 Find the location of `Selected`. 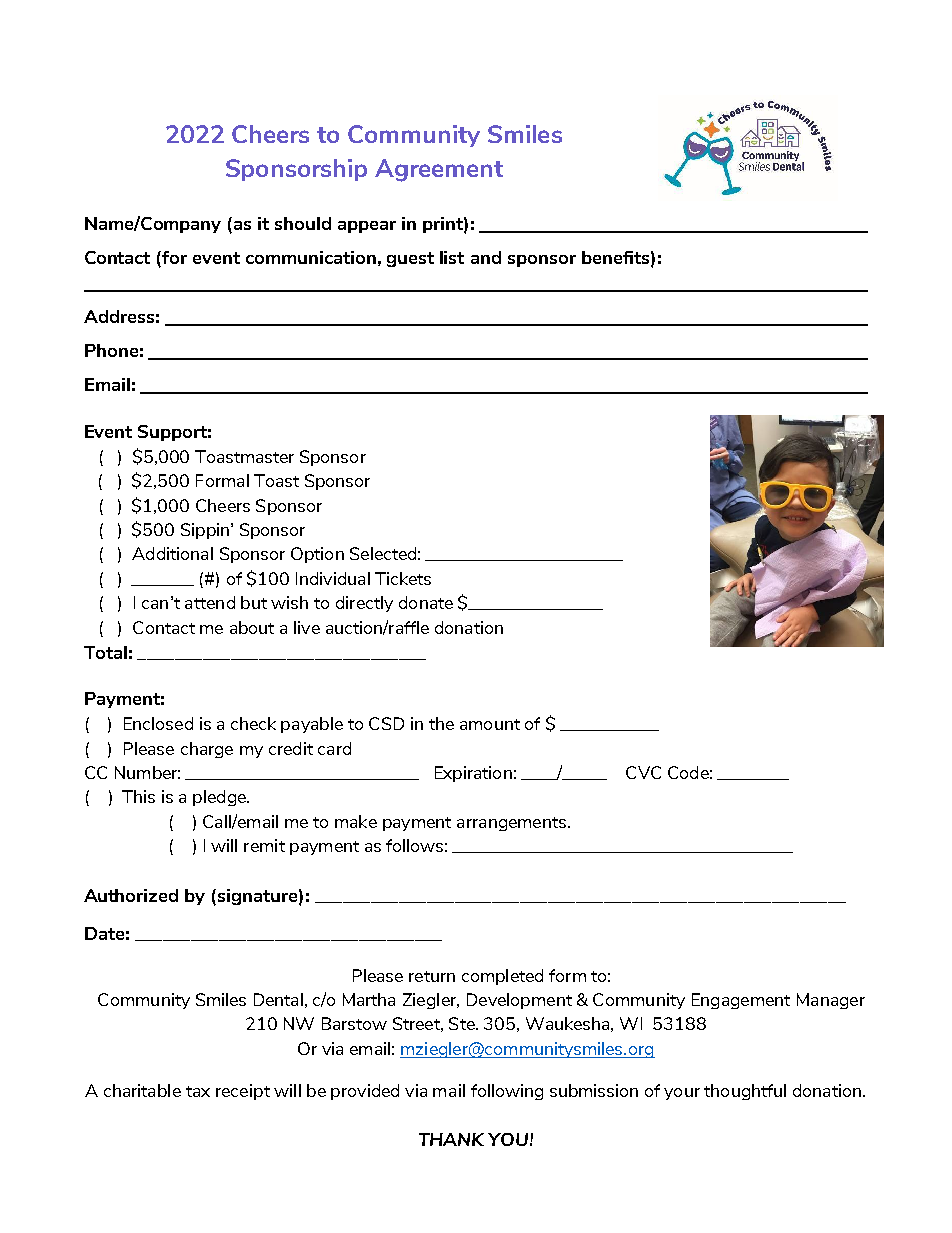

Selected is located at coordinates (383, 553).
